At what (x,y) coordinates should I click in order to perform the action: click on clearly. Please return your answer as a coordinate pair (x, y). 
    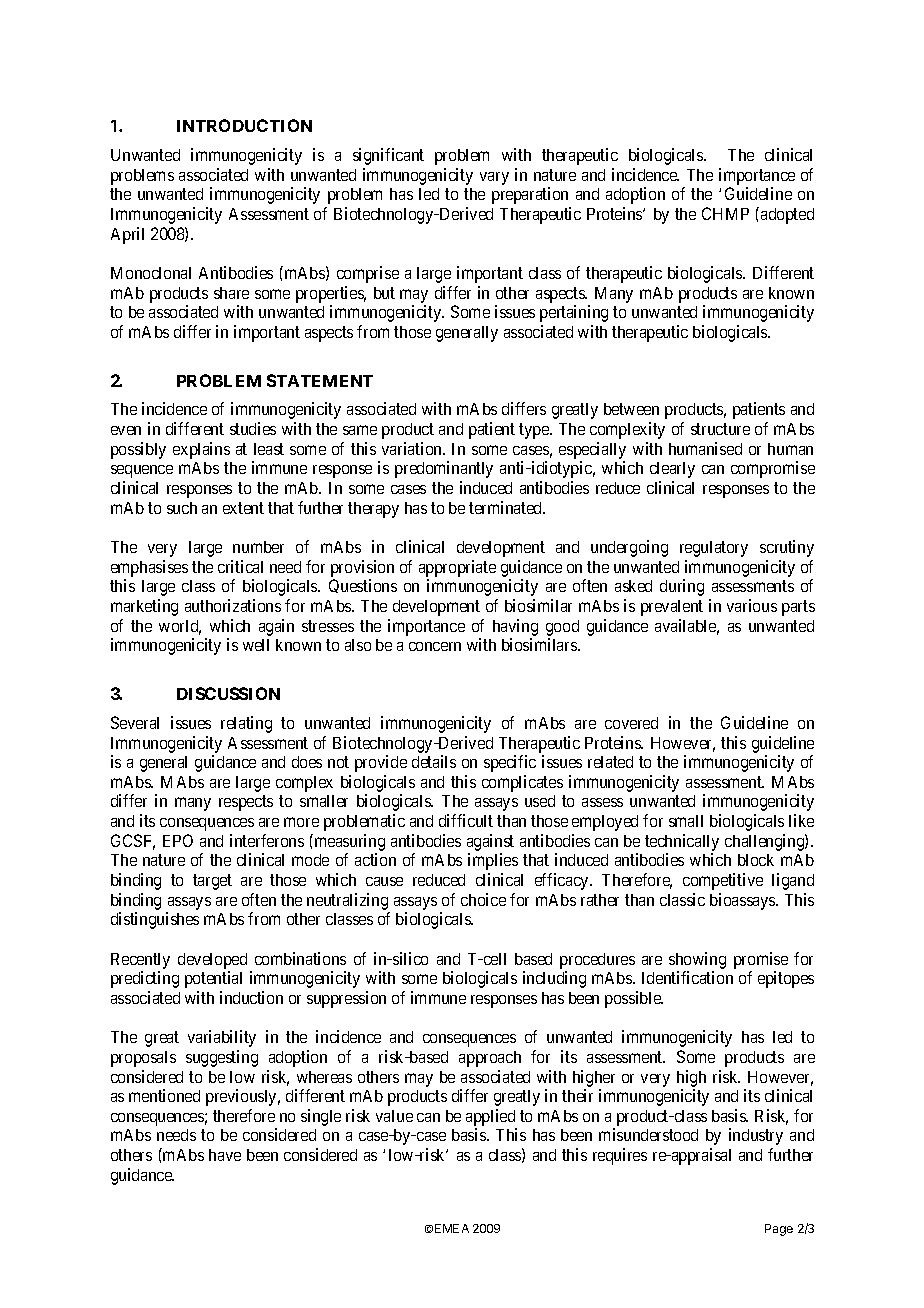
    Looking at the image, I should click on (672, 470).
